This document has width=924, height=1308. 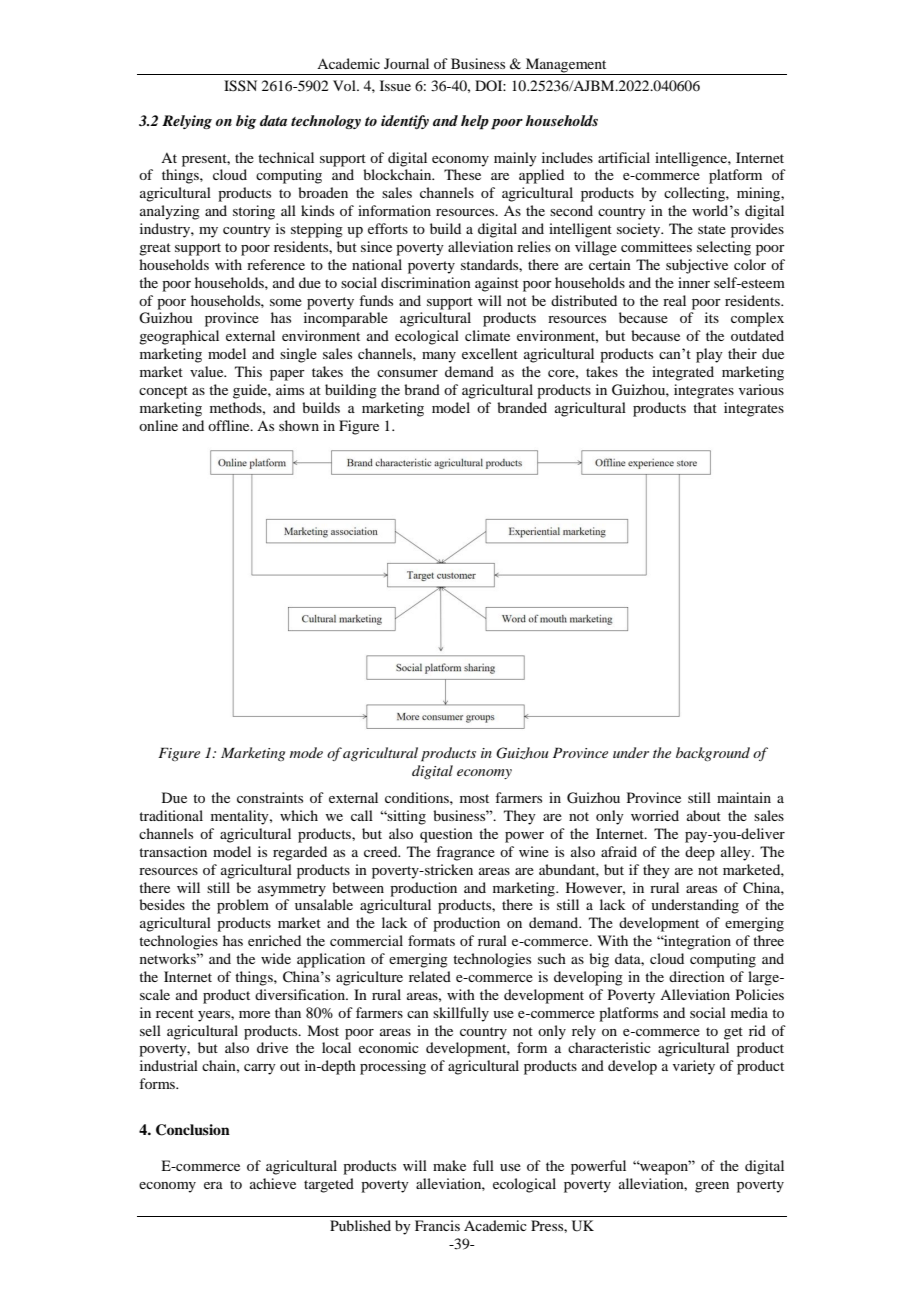 I want to click on wide, so click(x=276, y=958).
